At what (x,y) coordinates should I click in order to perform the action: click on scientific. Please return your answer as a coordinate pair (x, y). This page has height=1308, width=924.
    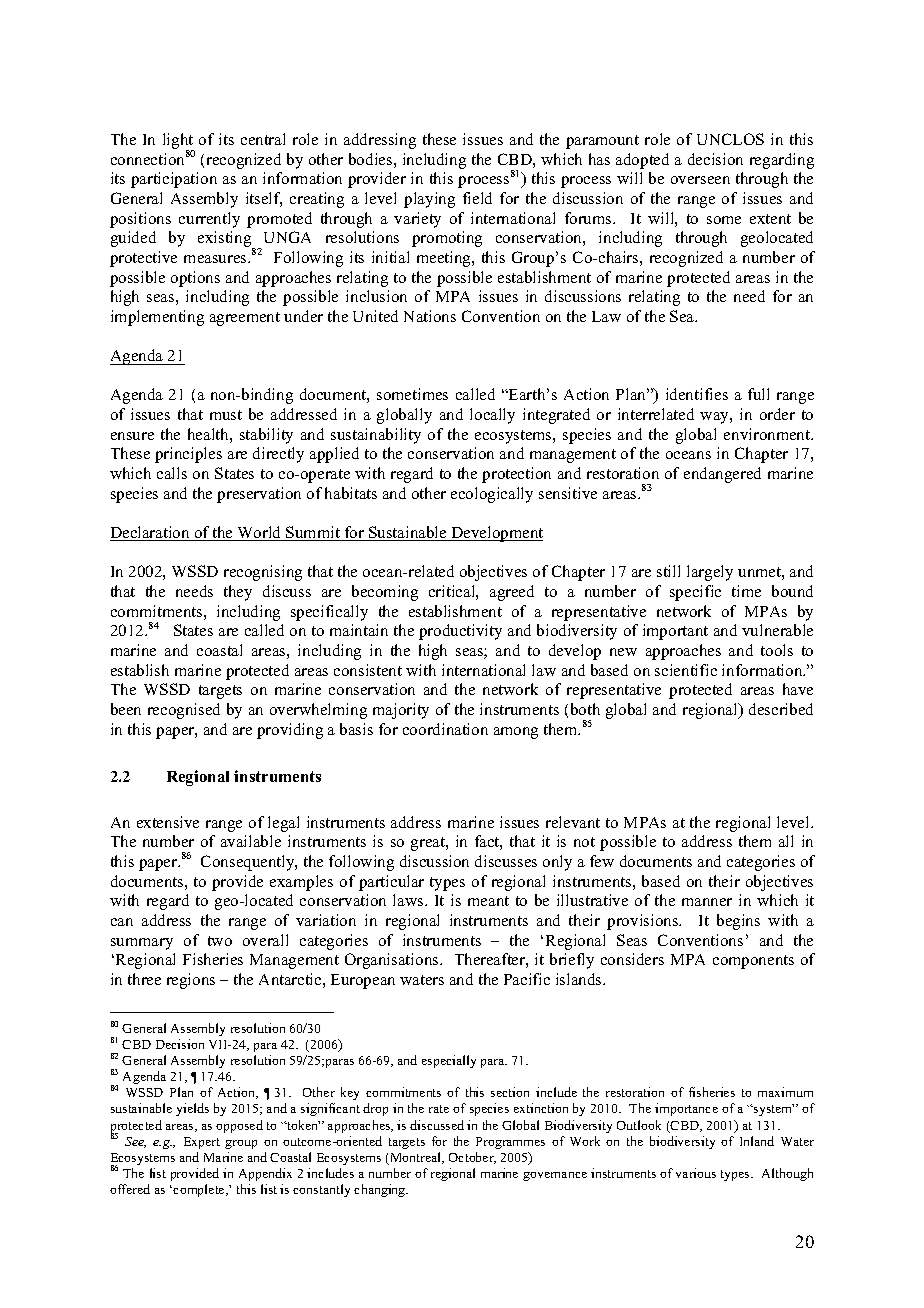
    Looking at the image, I should click on (686, 670).
